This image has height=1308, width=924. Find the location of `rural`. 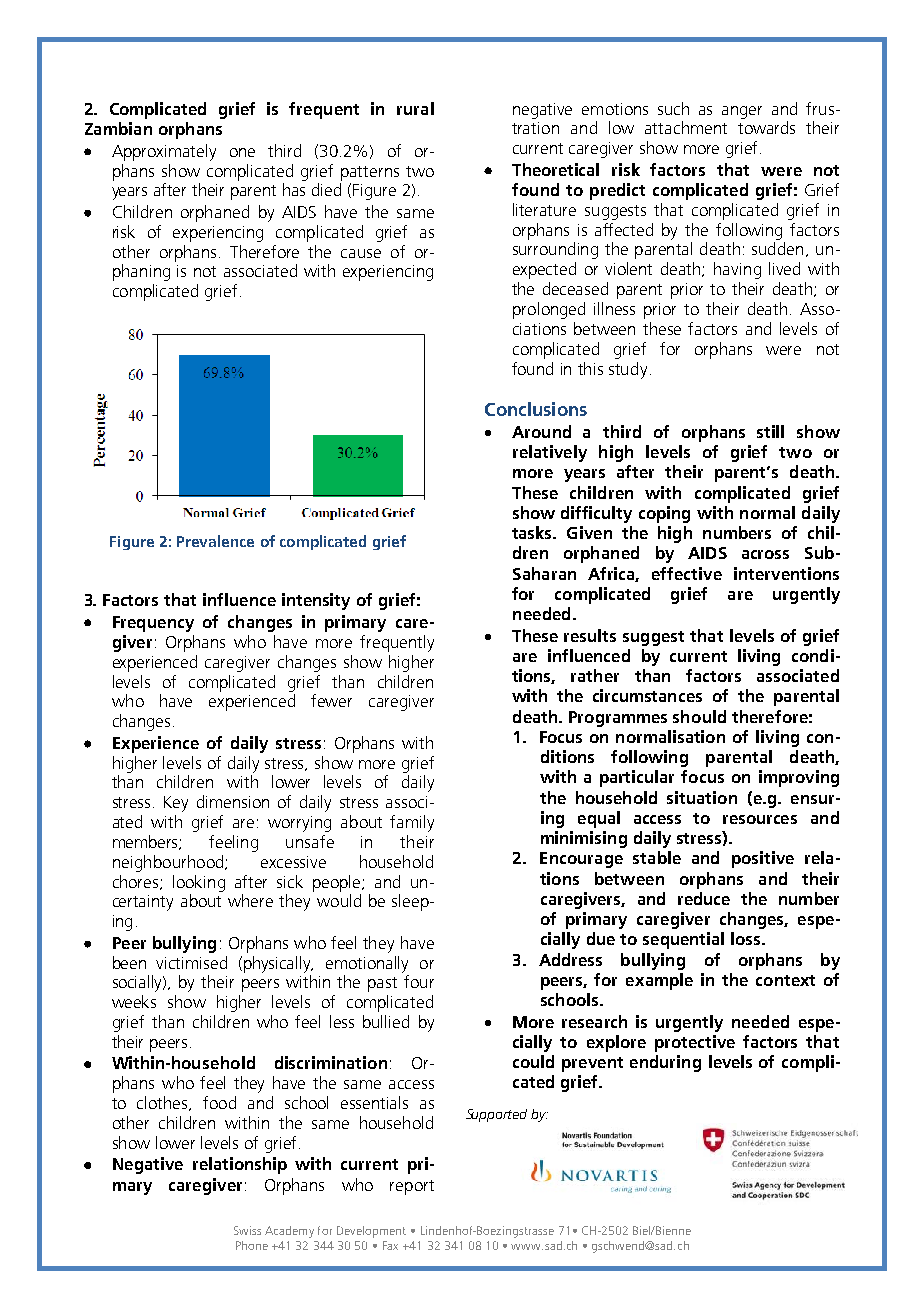

rural is located at coordinates (415, 108).
